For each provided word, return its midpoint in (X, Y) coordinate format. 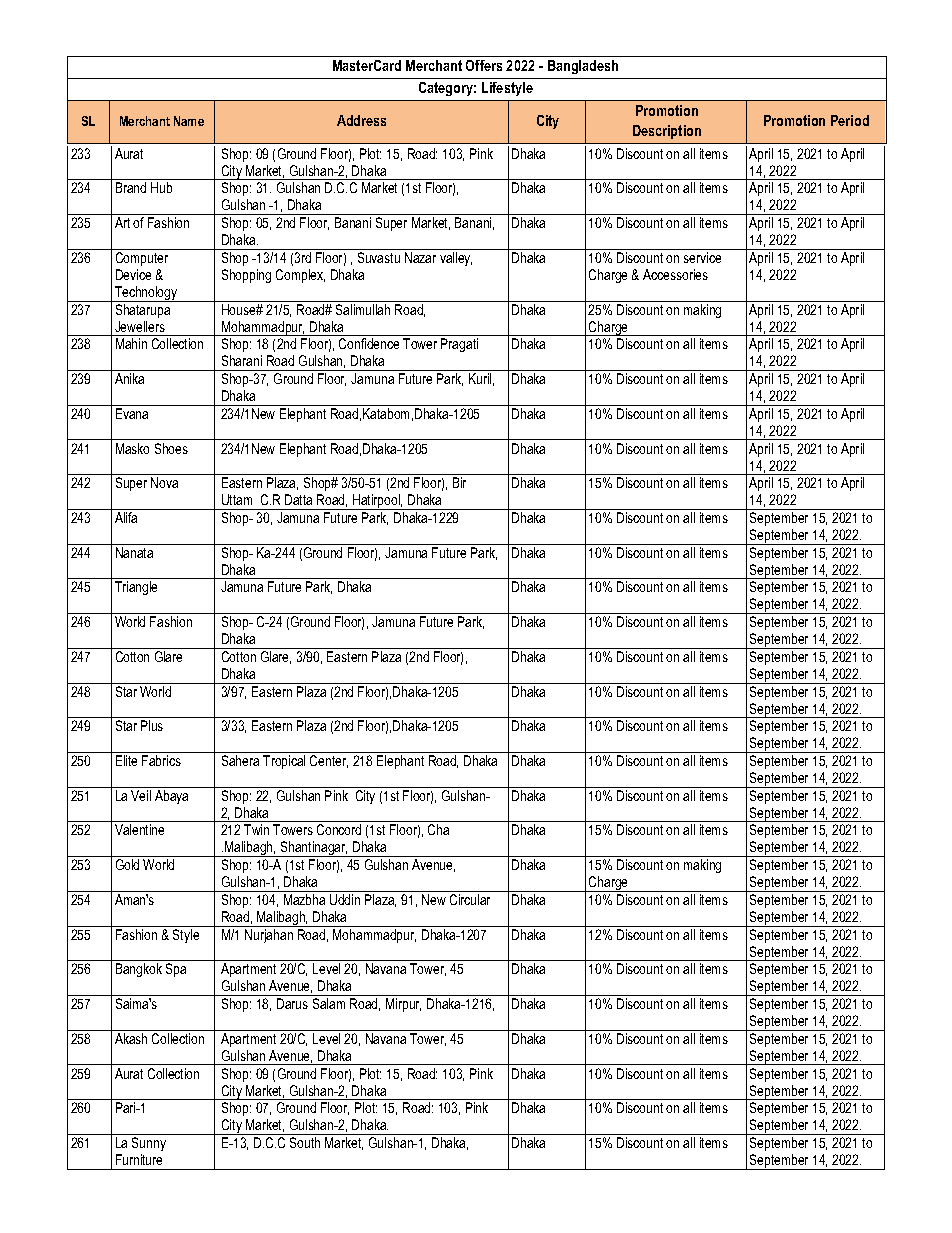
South (305, 1142)
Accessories (675, 274)
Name (189, 121)
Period (850, 120)
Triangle (136, 588)
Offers (484, 65)
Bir (459, 482)
